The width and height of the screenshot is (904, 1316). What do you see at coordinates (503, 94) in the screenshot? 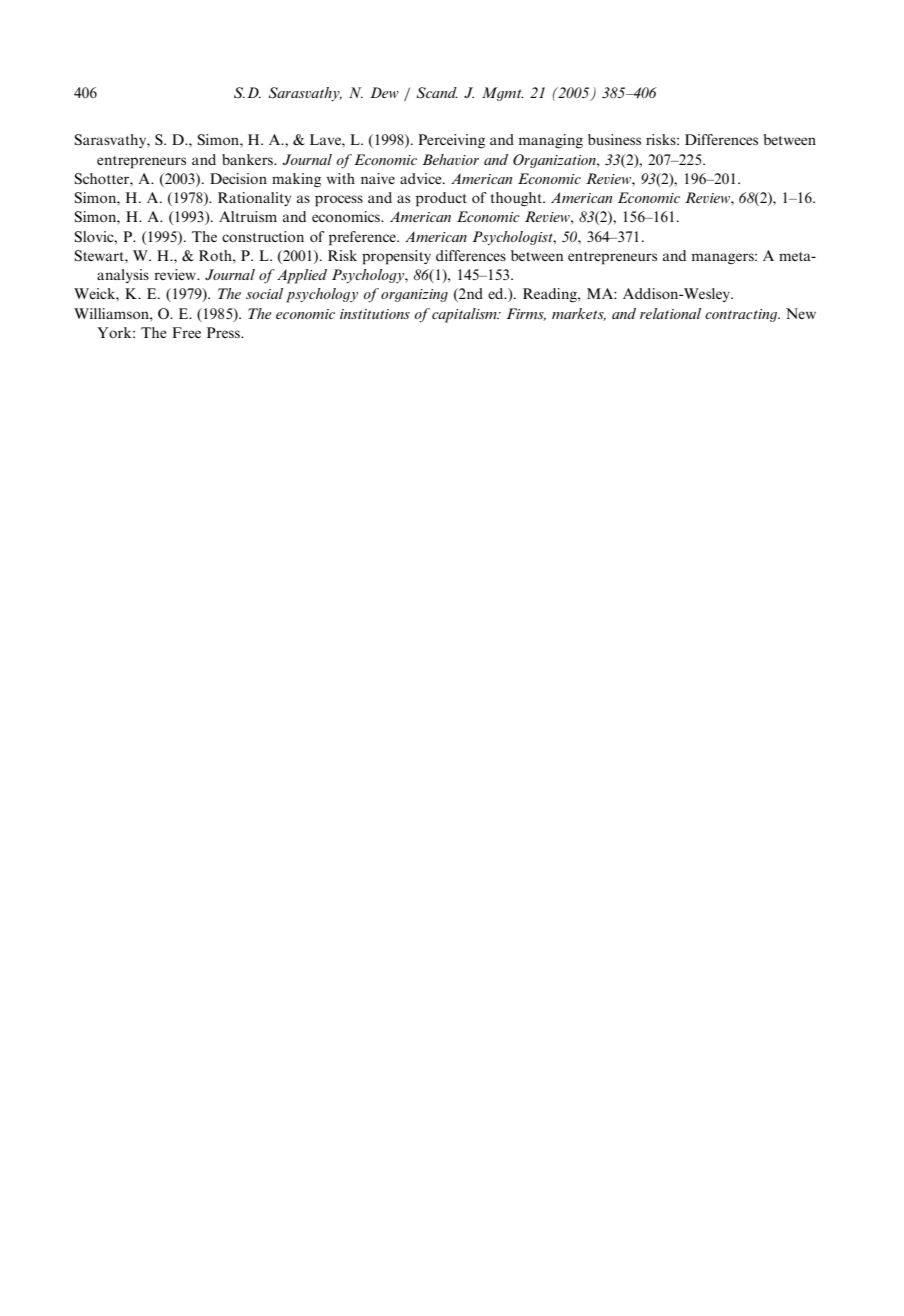
I see `Mgmt` at bounding box center [503, 94].
